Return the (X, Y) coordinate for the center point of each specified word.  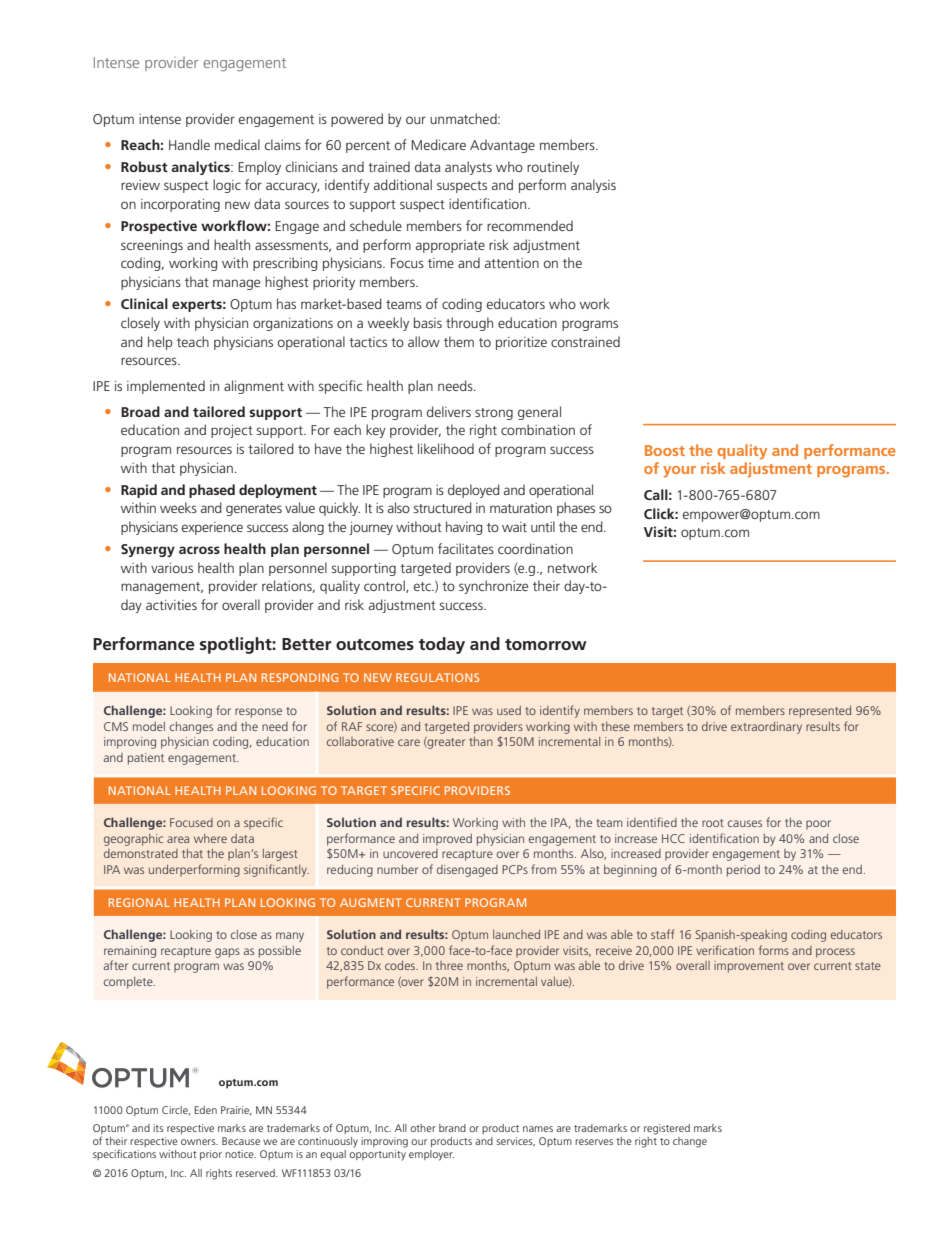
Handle (189, 144)
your (679, 472)
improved (447, 840)
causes (745, 823)
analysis (593, 186)
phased (212, 491)
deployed (474, 491)
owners (199, 1142)
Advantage (502, 146)
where (210, 838)
